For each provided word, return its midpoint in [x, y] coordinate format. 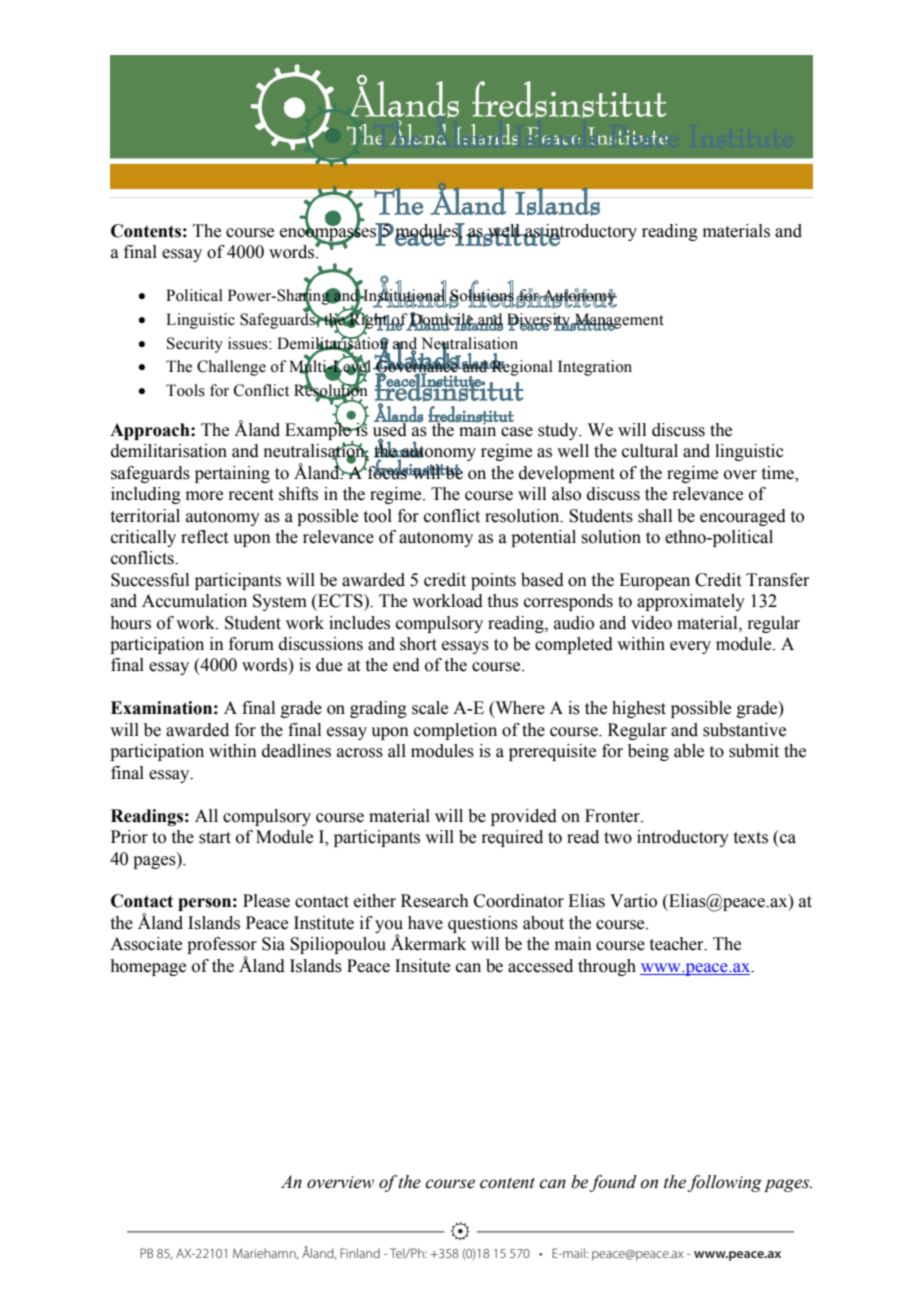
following [724, 1183]
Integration [595, 368]
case [517, 432]
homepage [148, 967]
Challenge [231, 368]
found [613, 1183]
